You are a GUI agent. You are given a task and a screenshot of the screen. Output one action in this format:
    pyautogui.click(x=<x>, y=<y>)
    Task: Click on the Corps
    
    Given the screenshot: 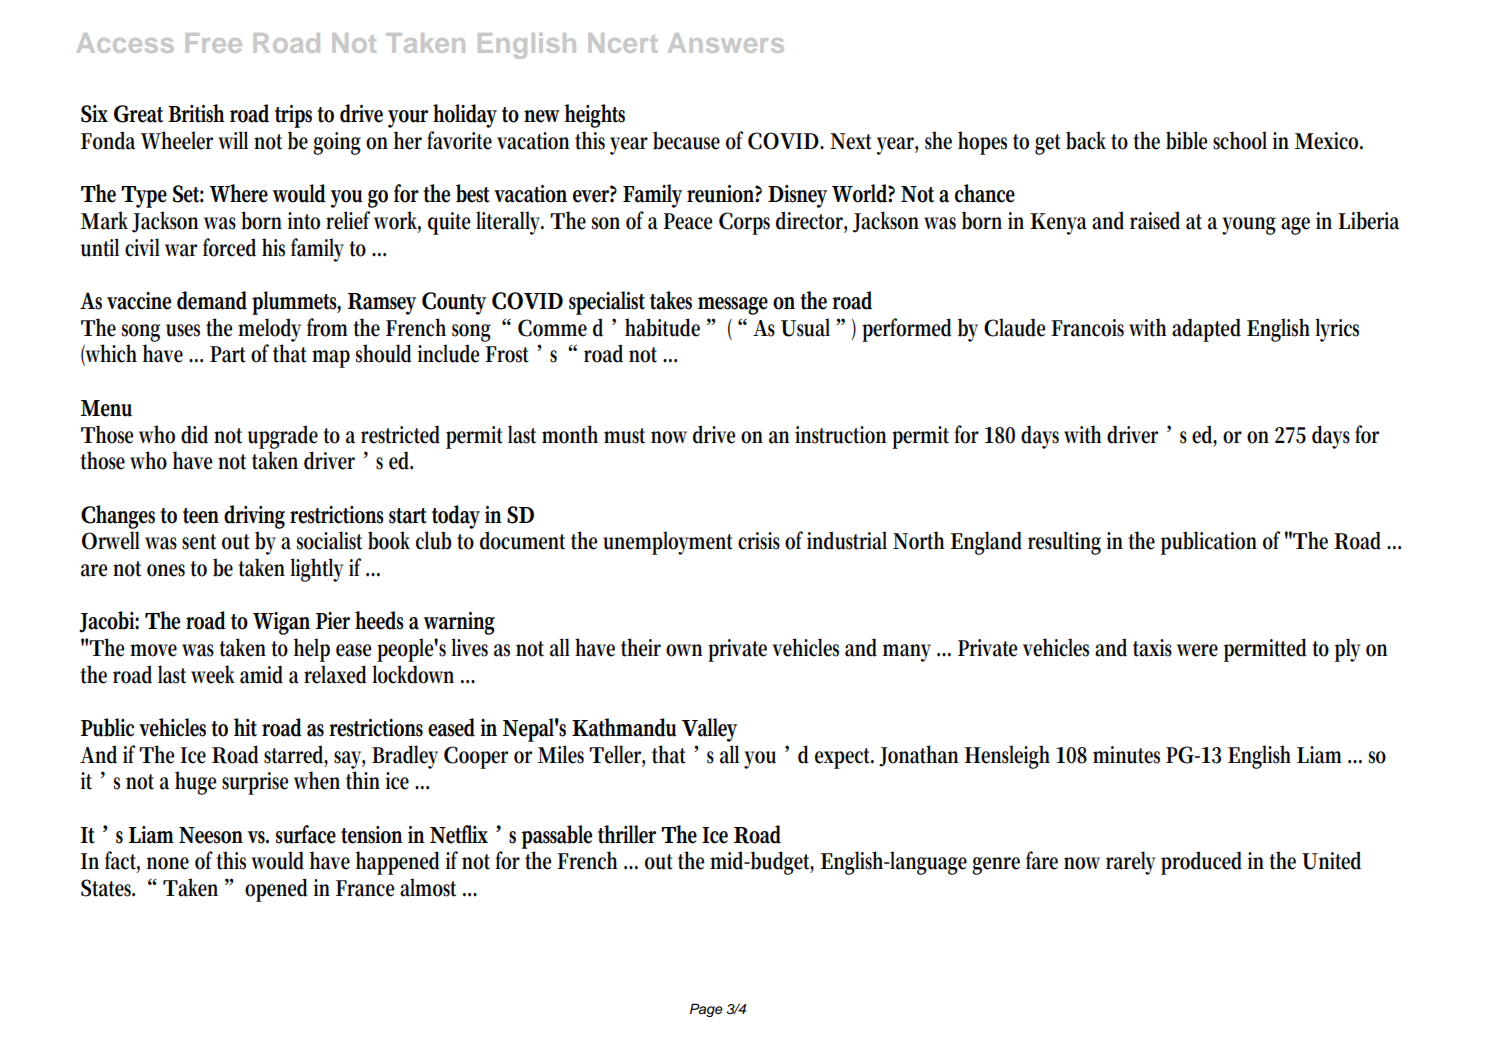 What is the action you would take?
    pyautogui.click(x=744, y=223)
